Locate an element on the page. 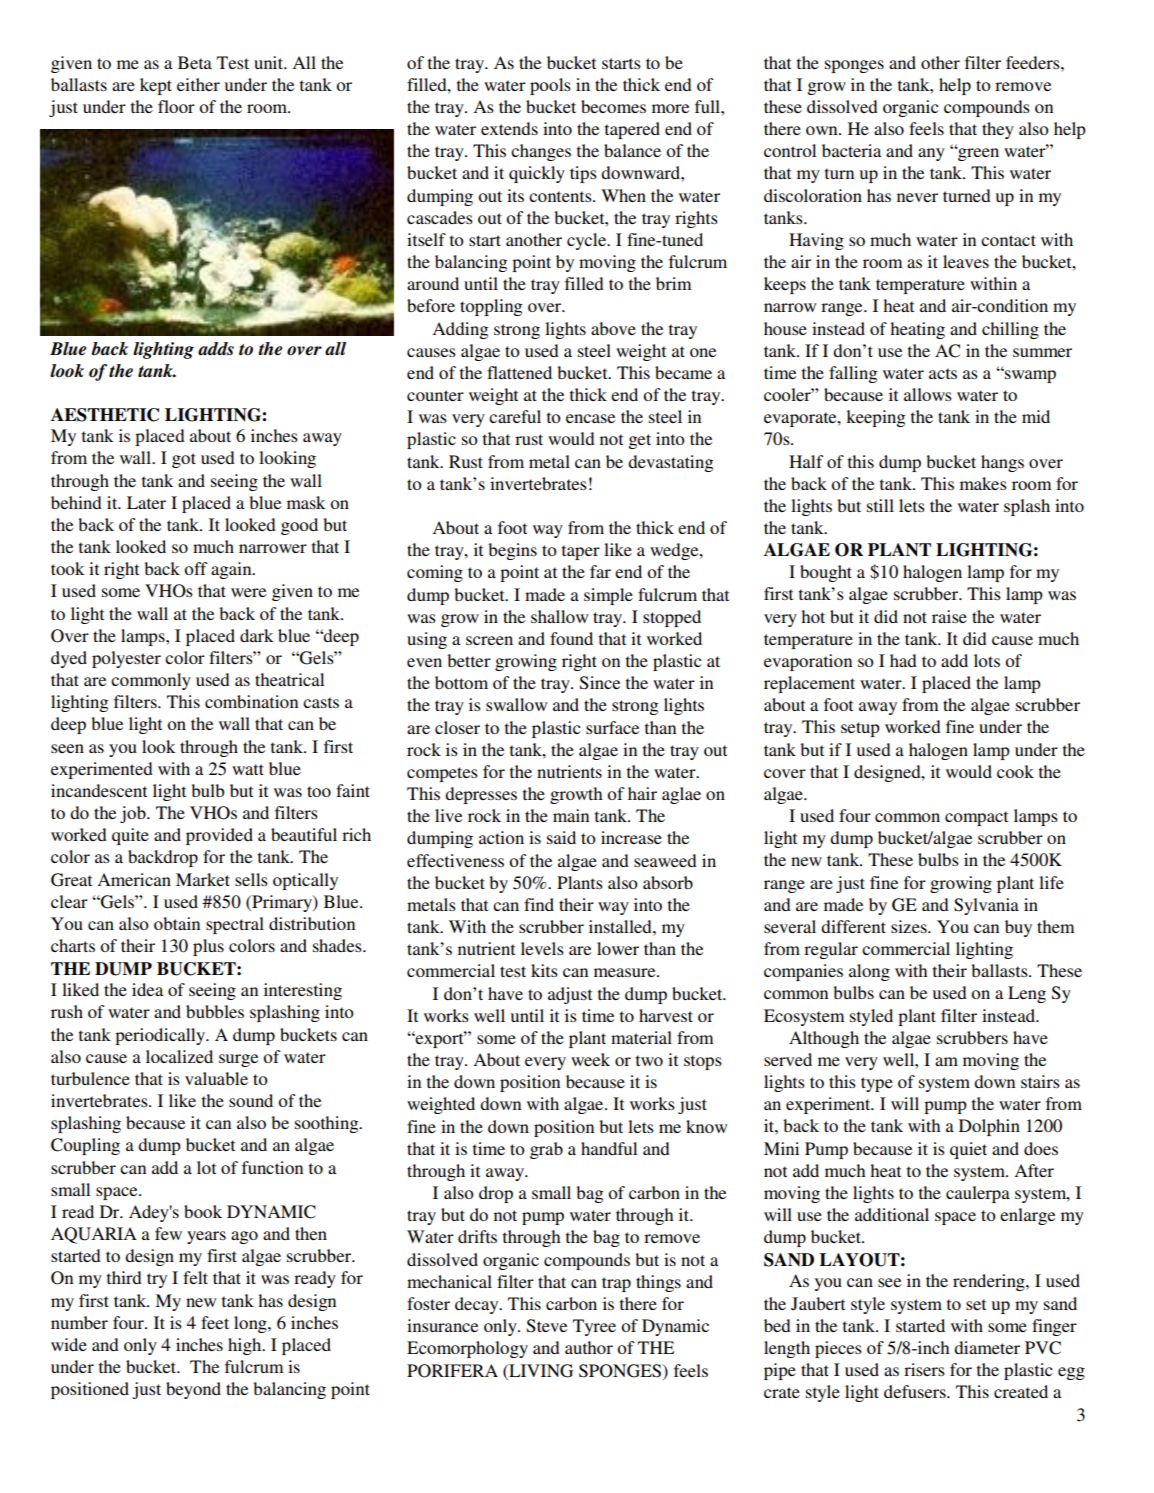 This page has height=1493, width=1154. allows is located at coordinates (928, 394).
